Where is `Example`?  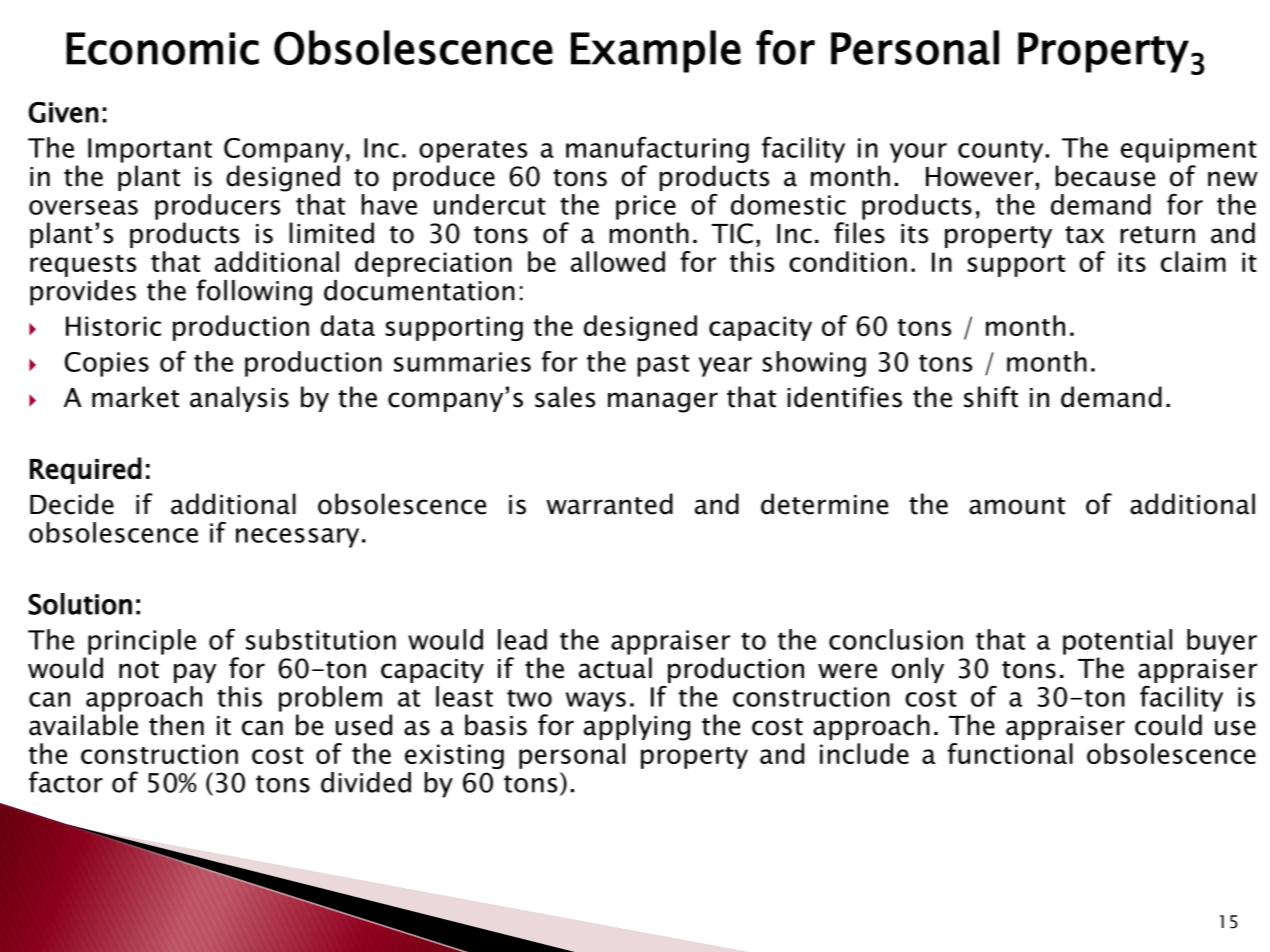
Example is located at coordinates (656, 51).
